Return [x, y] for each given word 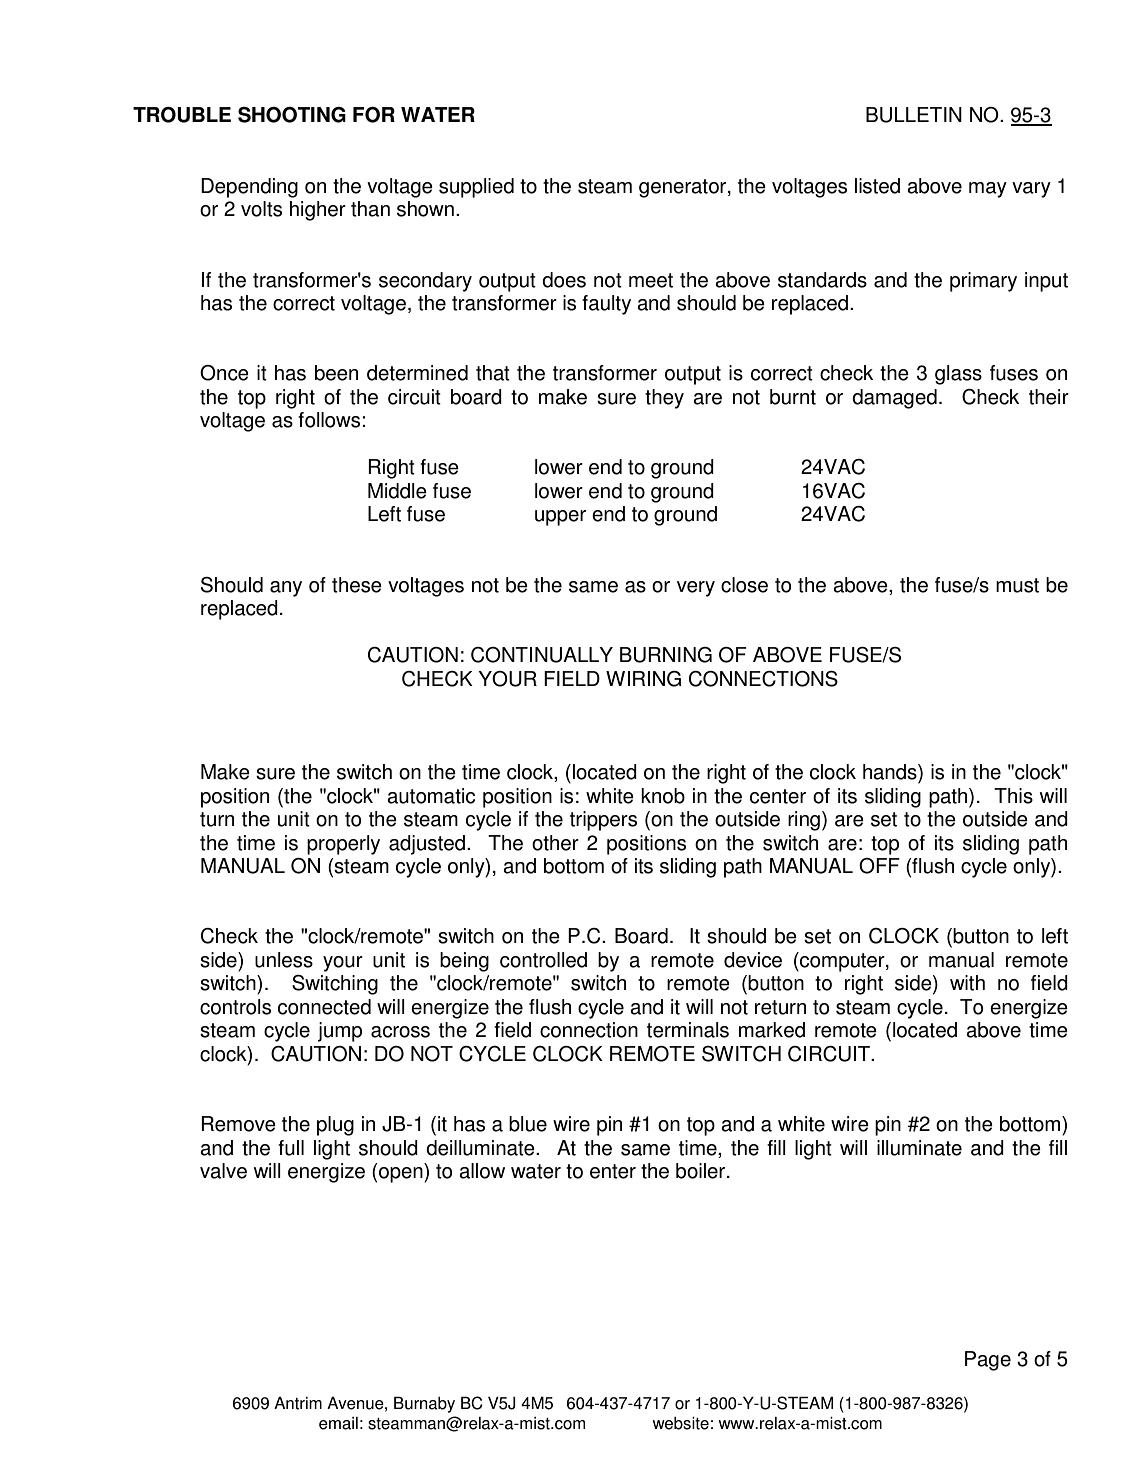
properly [343, 845]
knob [663, 796]
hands [891, 772]
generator [684, 188]
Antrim [298, 1403]
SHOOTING [292, 115]
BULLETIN [914, 115]
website [681, 1423]
